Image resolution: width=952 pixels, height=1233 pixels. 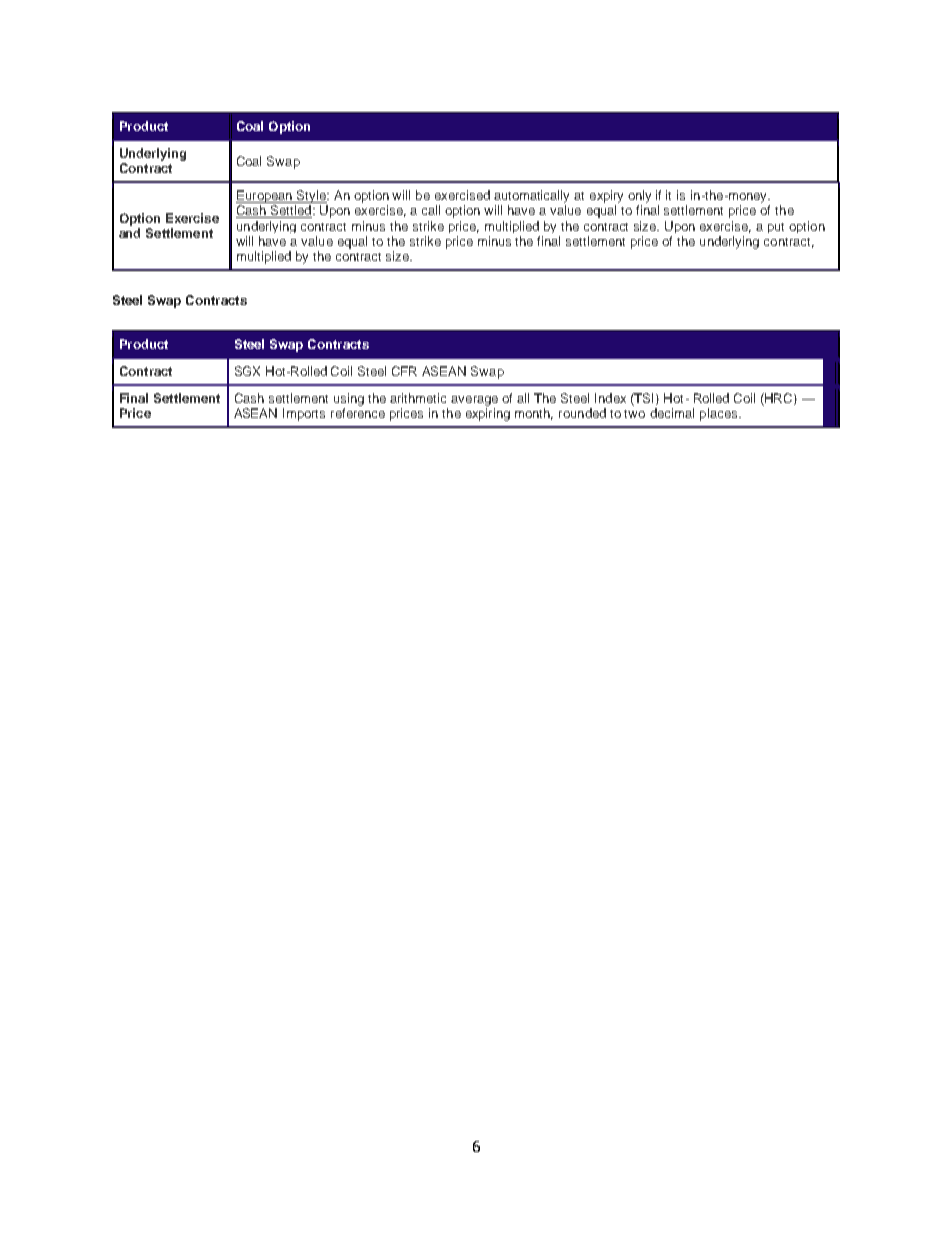 I want to click on arithmetic, so click(x=418, y=398).
